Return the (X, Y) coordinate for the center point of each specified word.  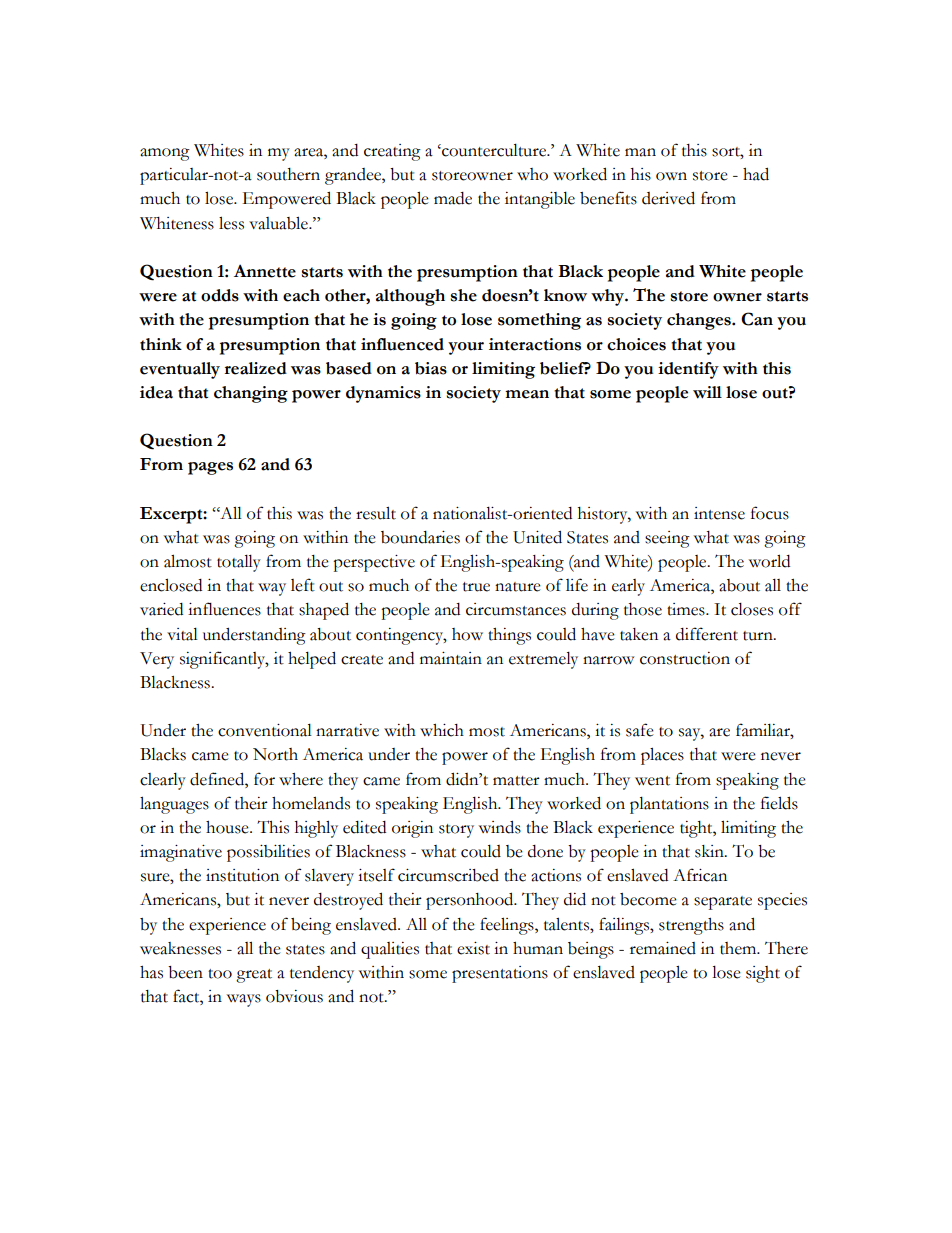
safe (640, 730)
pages (210, 468)
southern (288, 174)
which (442, 730)
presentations (500, 974)
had (756, 174)
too (220, 974)
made (453, 198)
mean (527, 394)
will (707, 392)
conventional (265, 730)
